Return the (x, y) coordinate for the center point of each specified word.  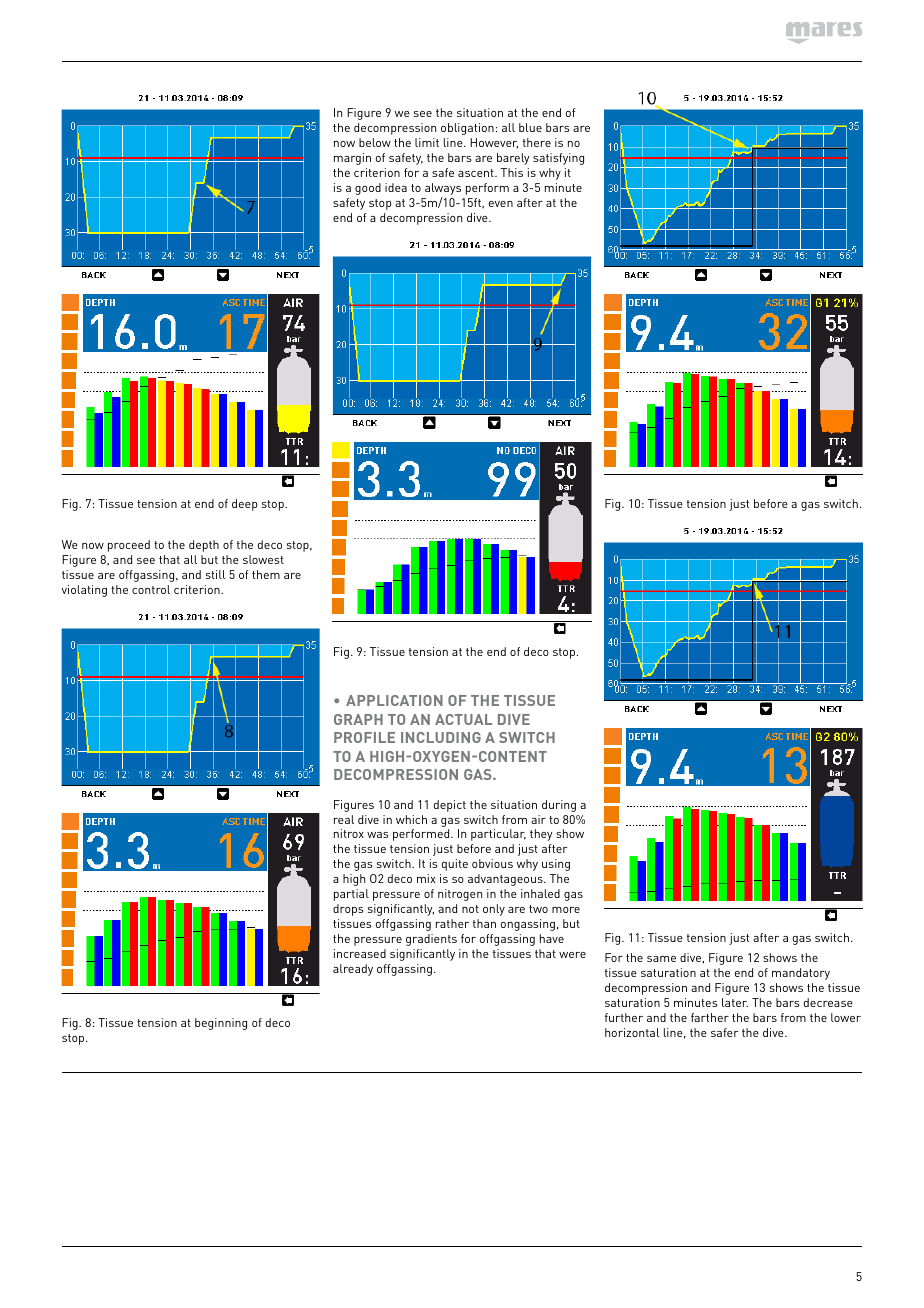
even (501, 204)
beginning (221, 1024)
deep (244, 505)
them (266, 574)
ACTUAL (463, 719)
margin (352, 159)
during (559, 806)
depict (450, 806)
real (344, 819)
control (151, 589)
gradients (431, 940)
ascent (477, 173)
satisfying (558, 159)
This (512, 172)
